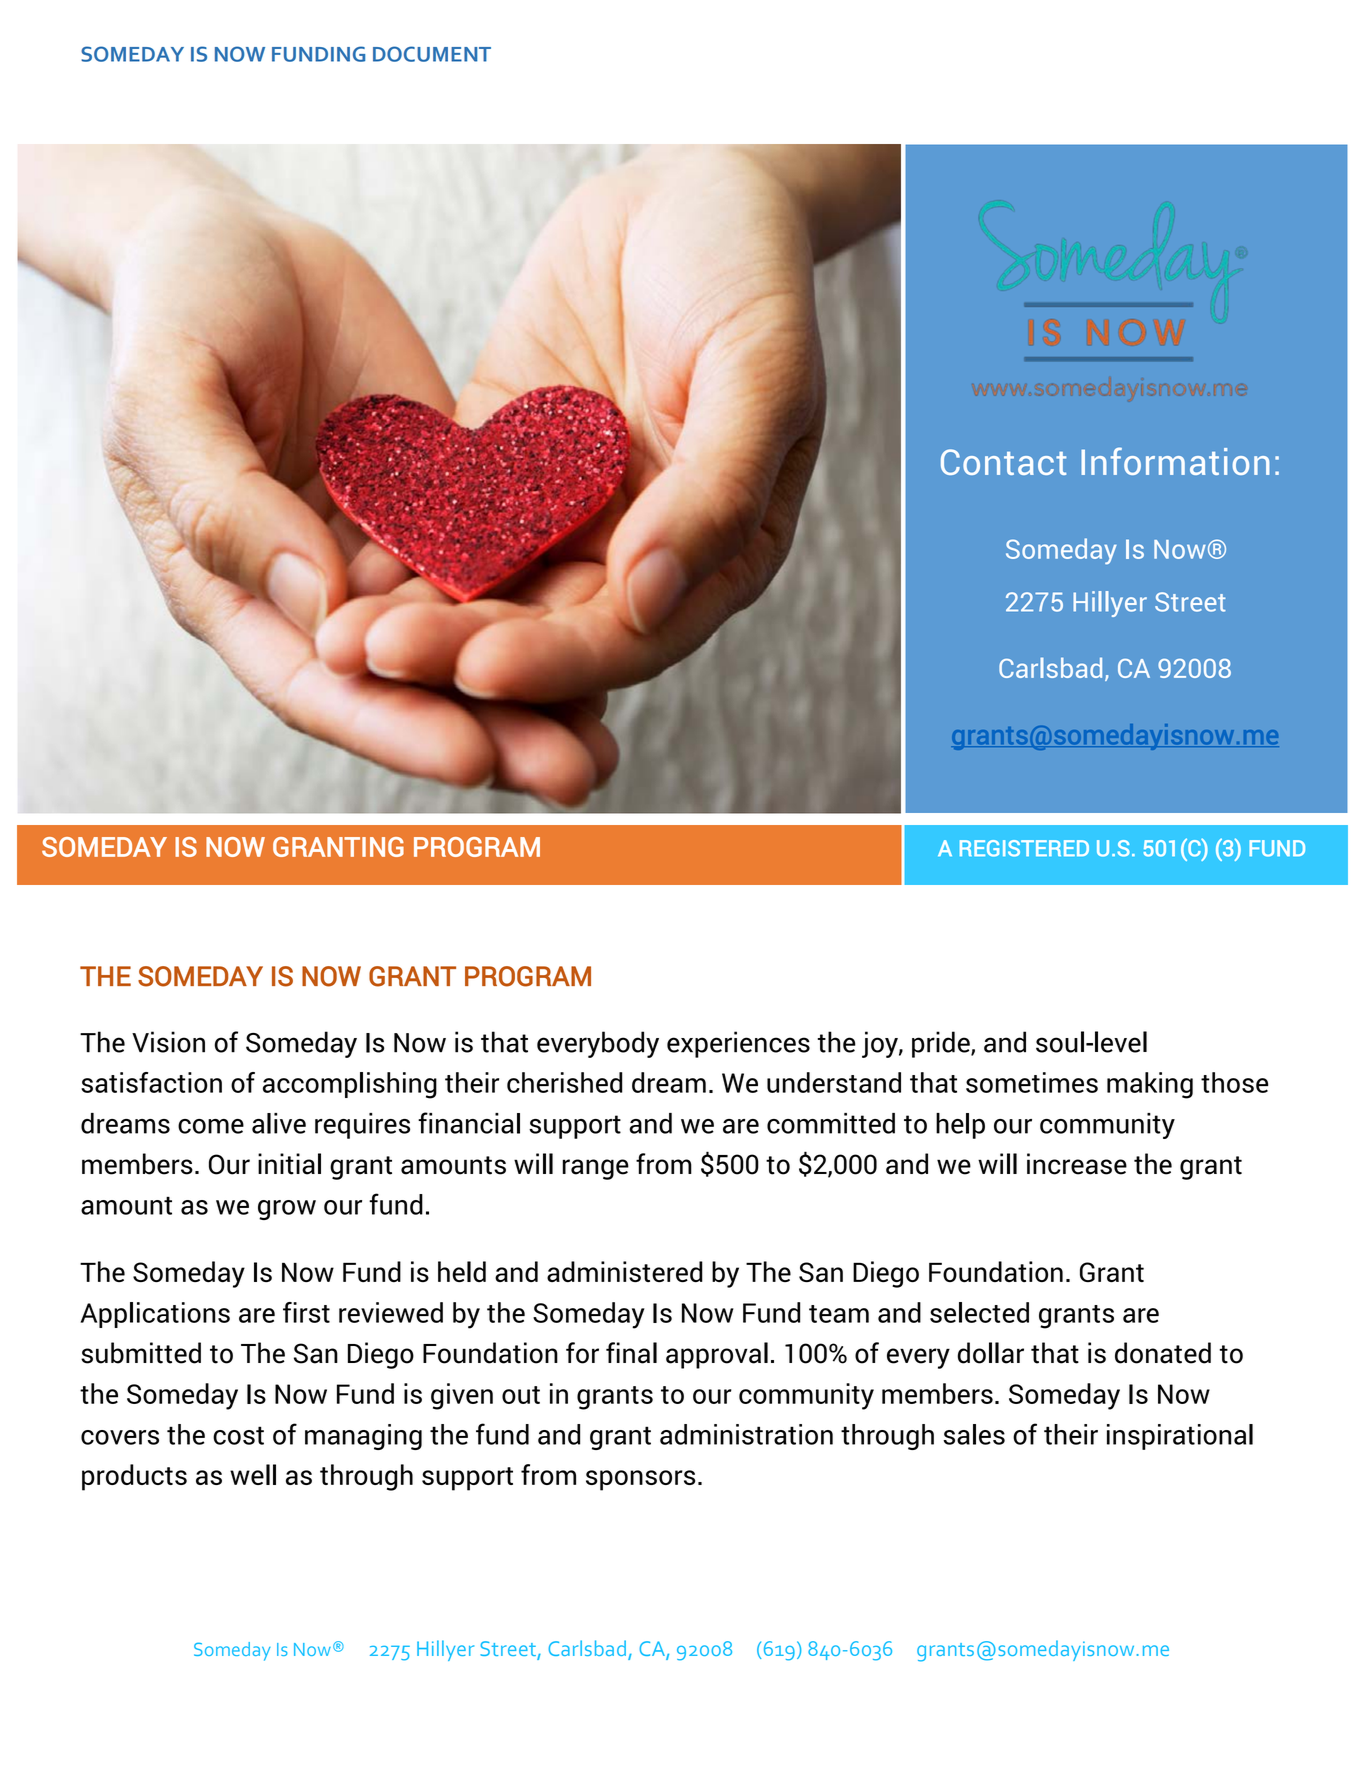 Image resolution: width=1365 pixels, height=1767 pixels. I want to click on pride, so click(942, 1044).
